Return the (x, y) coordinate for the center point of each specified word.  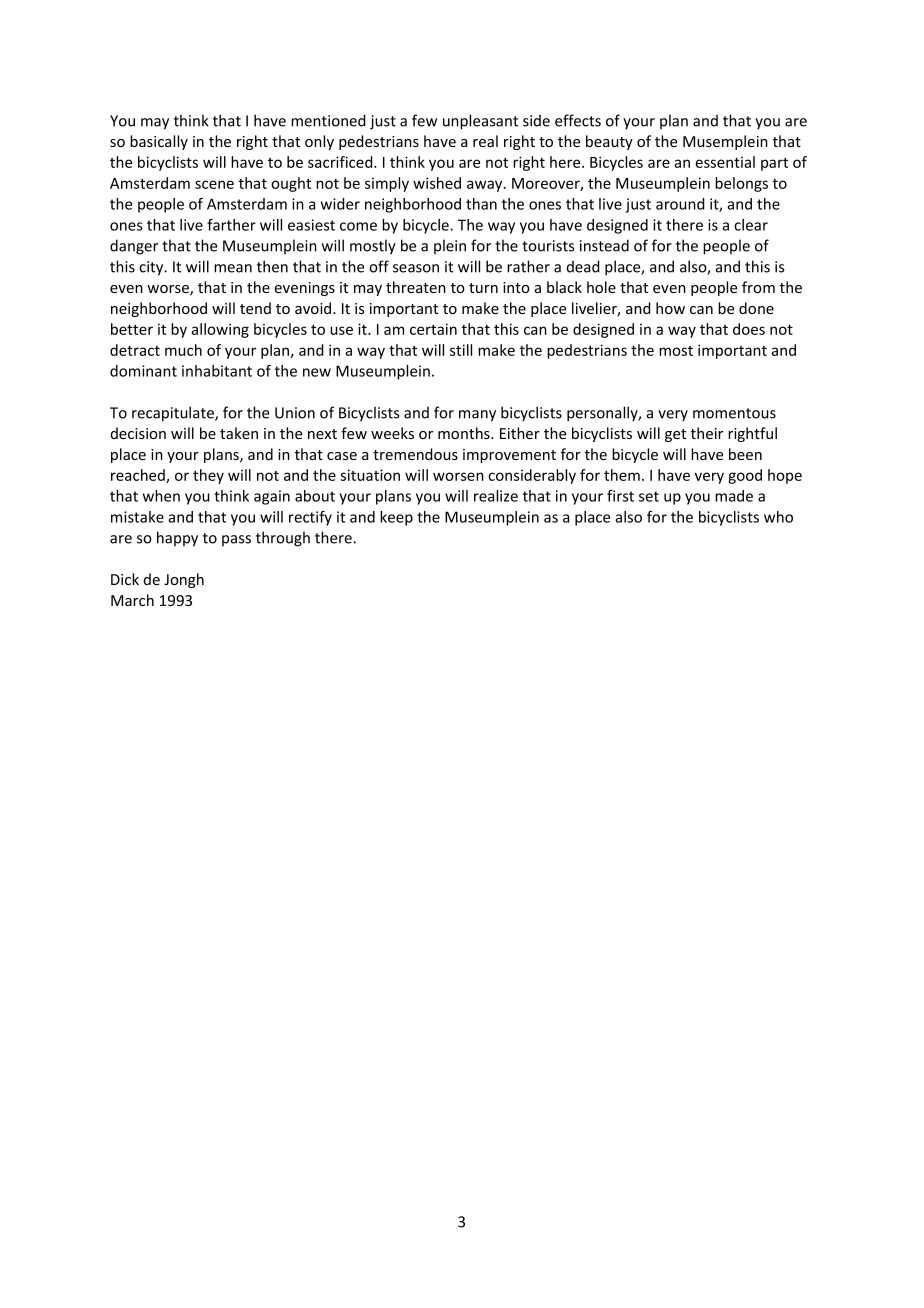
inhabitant (217, 371)
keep (396, 518)
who (778, 517)
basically (159, 142)
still (461, 350)
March (132, 600)
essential (725, 162)
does (749, 329)
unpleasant (480, 122)
